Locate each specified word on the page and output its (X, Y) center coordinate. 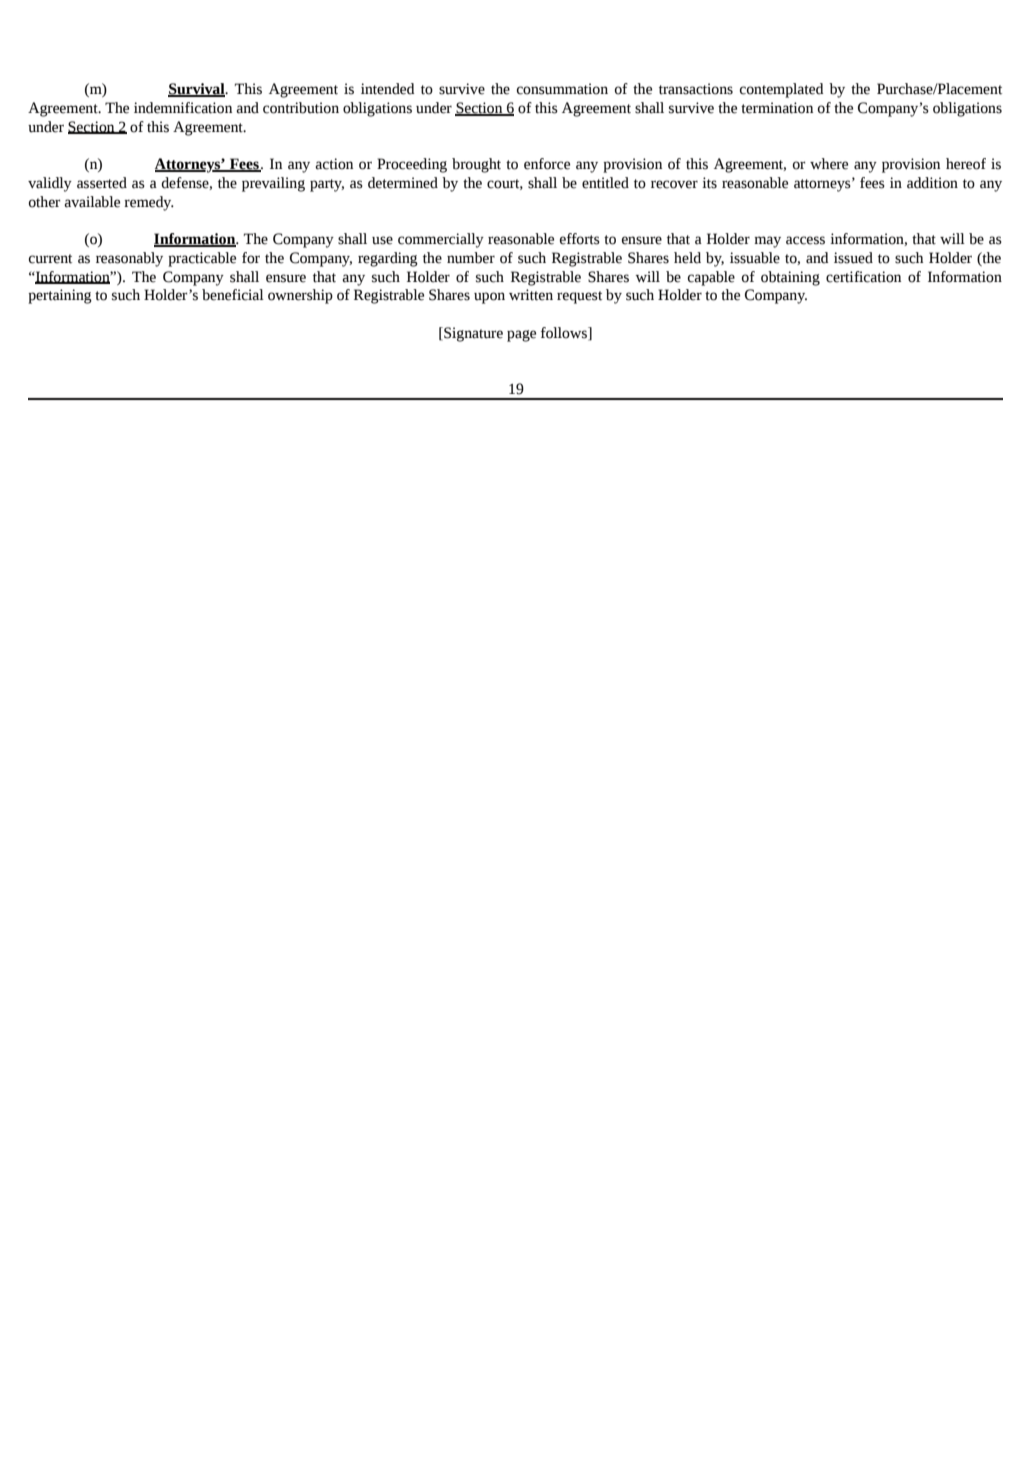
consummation (562, 89)
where (829, 164)
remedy (149, 203)
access (805, 240)
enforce (547, 164)
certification (863, 277)
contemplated (782, 90)
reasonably (129, 259)
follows (565, 333)
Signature (472, 334)
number (471, 258)
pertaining (60, 296)
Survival (197, 90)
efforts (580, 239)
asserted (102, 183)
